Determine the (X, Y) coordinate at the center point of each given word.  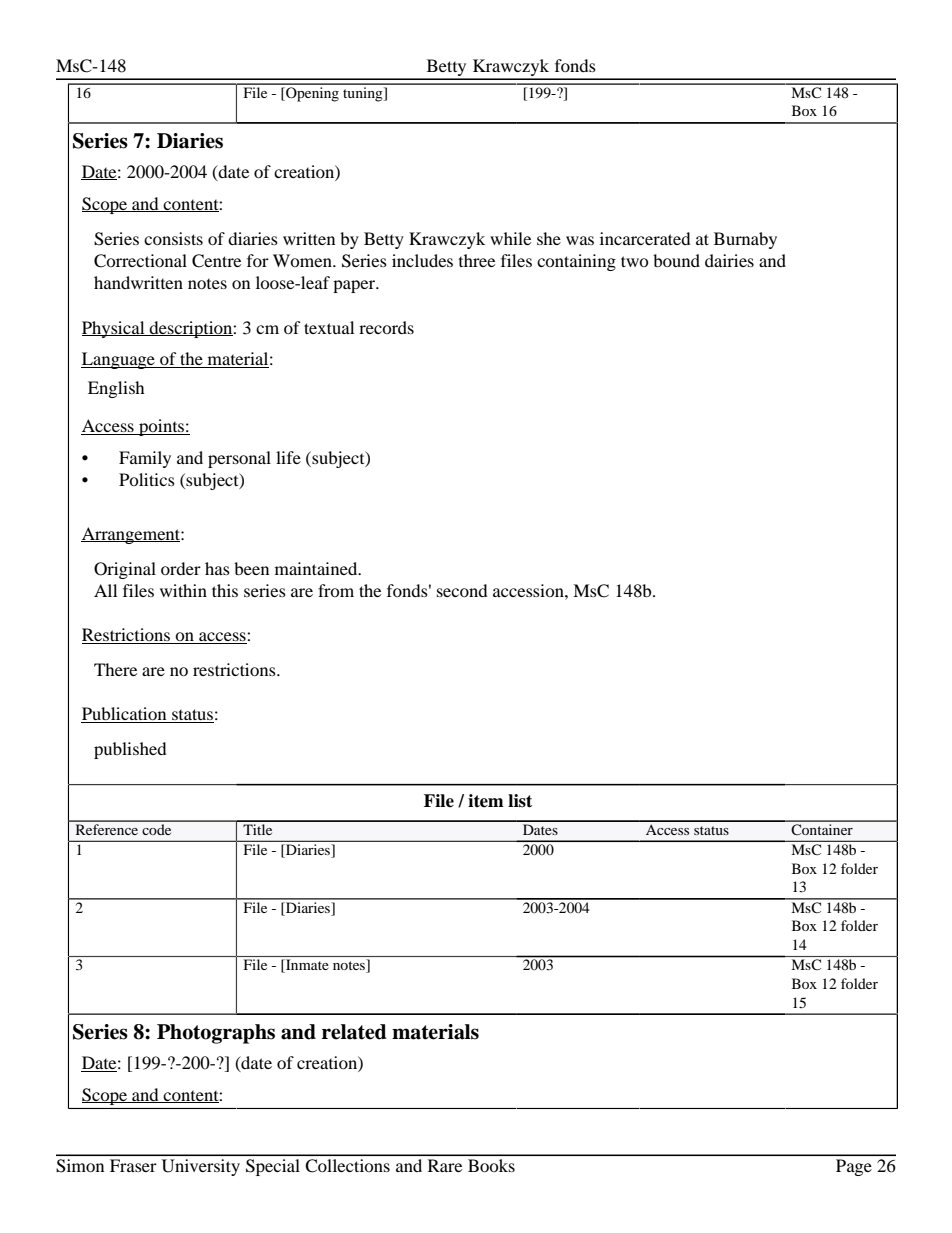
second (462, 590)
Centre (216, 261)
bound (676, 260)
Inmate (306, 966)
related (354, 1032)
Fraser (133, 1165)
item (486, 801)
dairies (729, 260)
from (336, 590)
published (130, 750)
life (288, 457)
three (477, 260)
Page (854, 1167)
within (183, 590)
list (520, 801)
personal (239, 459)
